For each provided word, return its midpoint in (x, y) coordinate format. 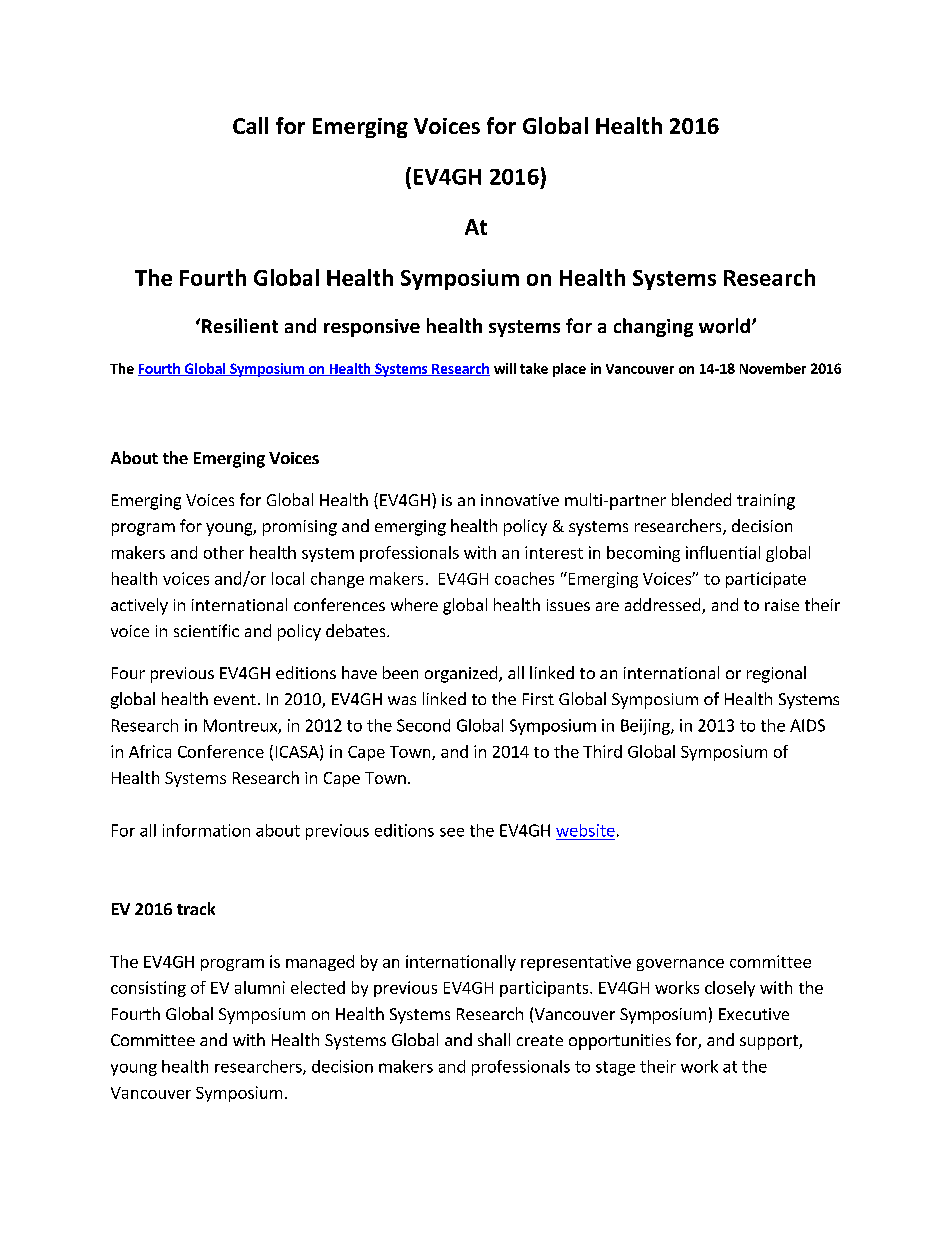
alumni (260, 987)
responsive (372, 328)
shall (494, 1039)
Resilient (240, 325)
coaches (524, 578)
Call (250, 125)
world (724, 326)
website (585, 830)
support (770, 1042)
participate (766, 580)
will (505, 368)
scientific (206, 630)
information (206, 830)
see (452, 832)
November (773, 368)
